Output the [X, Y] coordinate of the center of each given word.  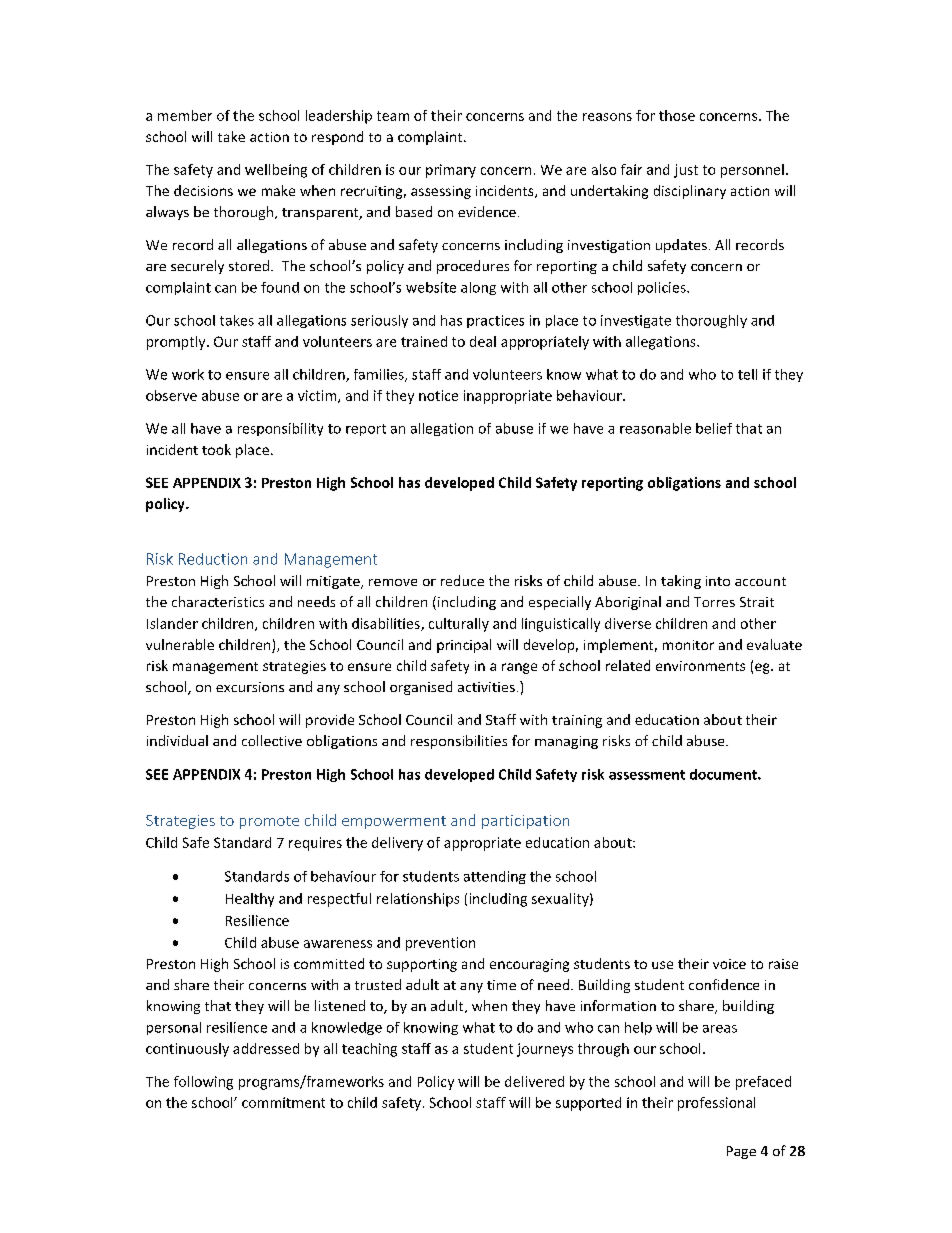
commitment [283, 1102]
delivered [534, 1081]
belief [714, 428]
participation [525, 822]
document [724, 774]
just [686, 171]
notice [438, 395]
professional [716, 1104]
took [216, 449]
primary [451, 171]
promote [269, 822]
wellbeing [276, 171]
